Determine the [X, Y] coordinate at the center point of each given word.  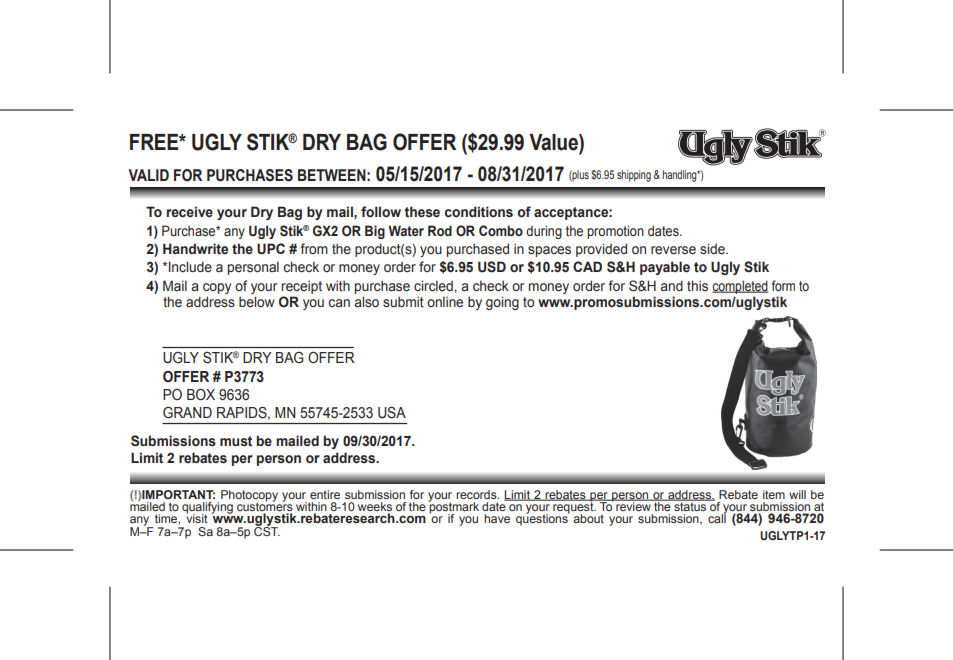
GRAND [187, 413]
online [445, 302]
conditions [479, 212]
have [497, 518]
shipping [634, 176]
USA [392, 413]
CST [267, 530]
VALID [148, 175]
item [774, 494]
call [717, 517]
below [257, 301]
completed [740, 287]
